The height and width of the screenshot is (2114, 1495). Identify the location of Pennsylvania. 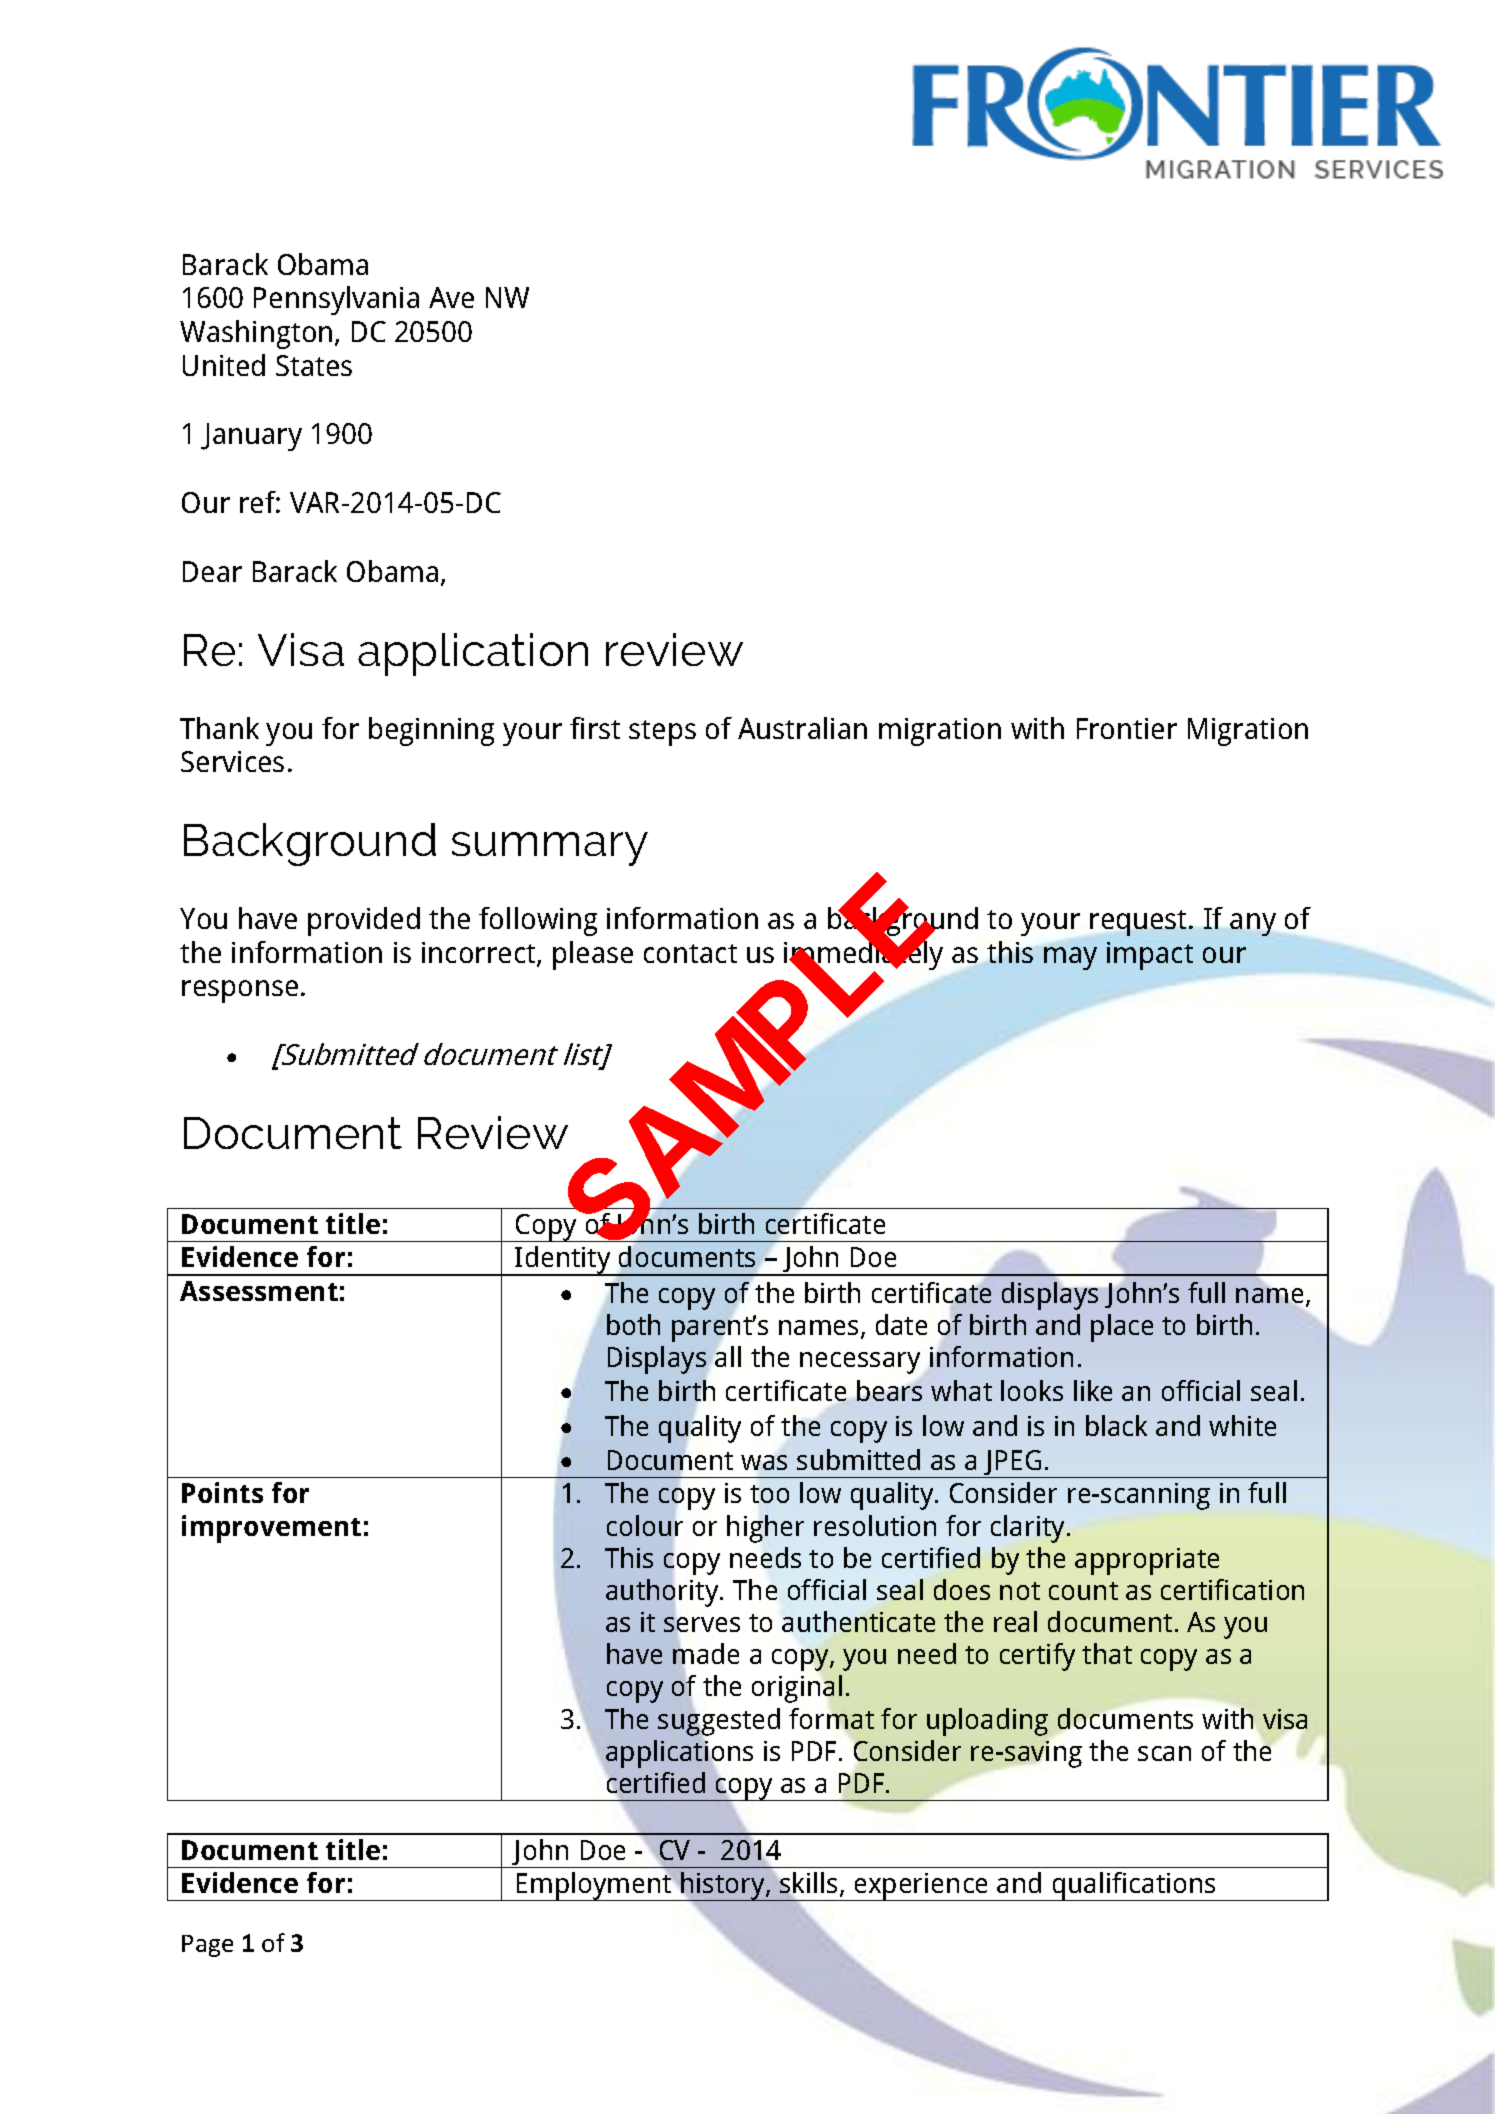
(336, 300).
